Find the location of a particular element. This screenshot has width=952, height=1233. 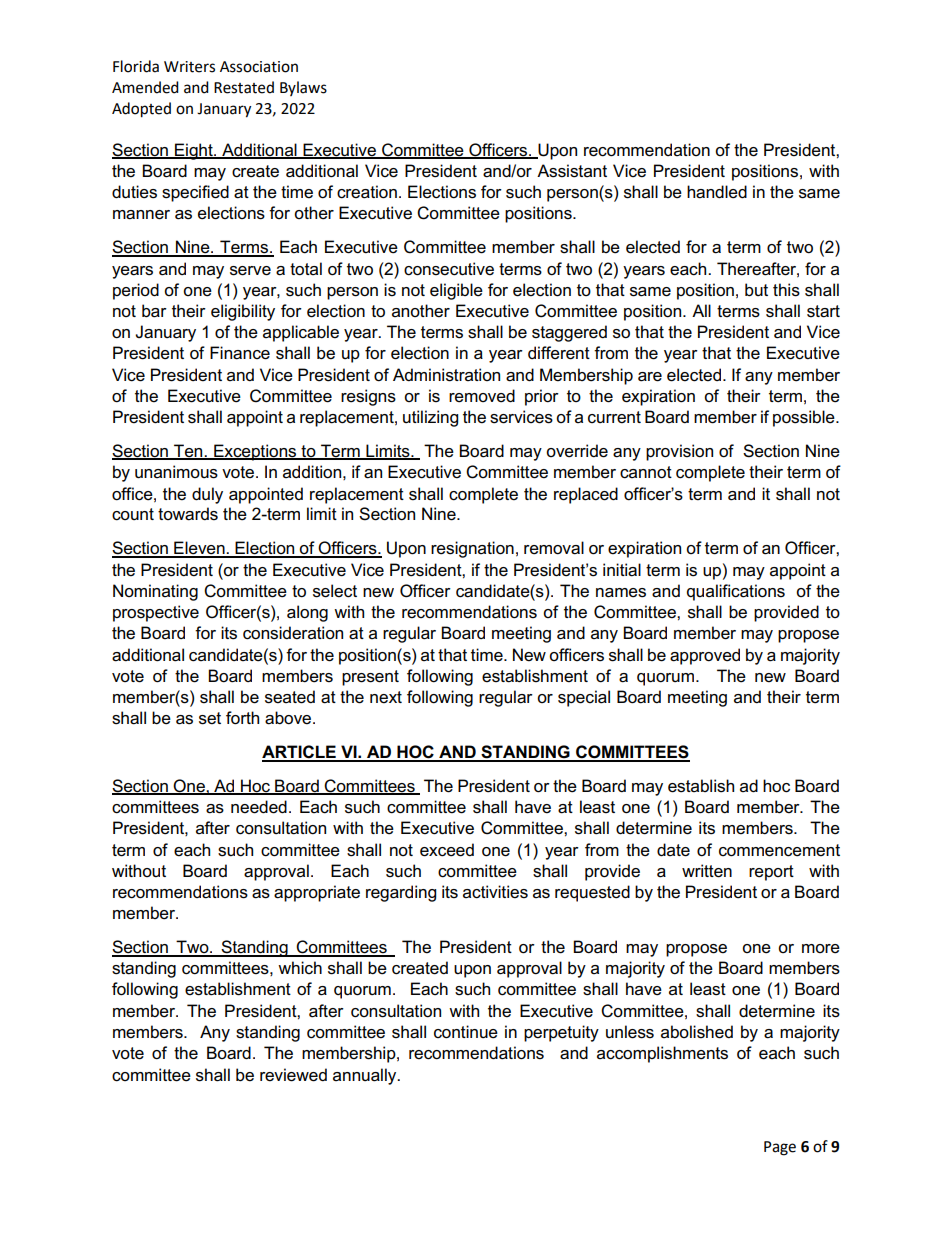

Restated is located at coordinates (244, 87).
